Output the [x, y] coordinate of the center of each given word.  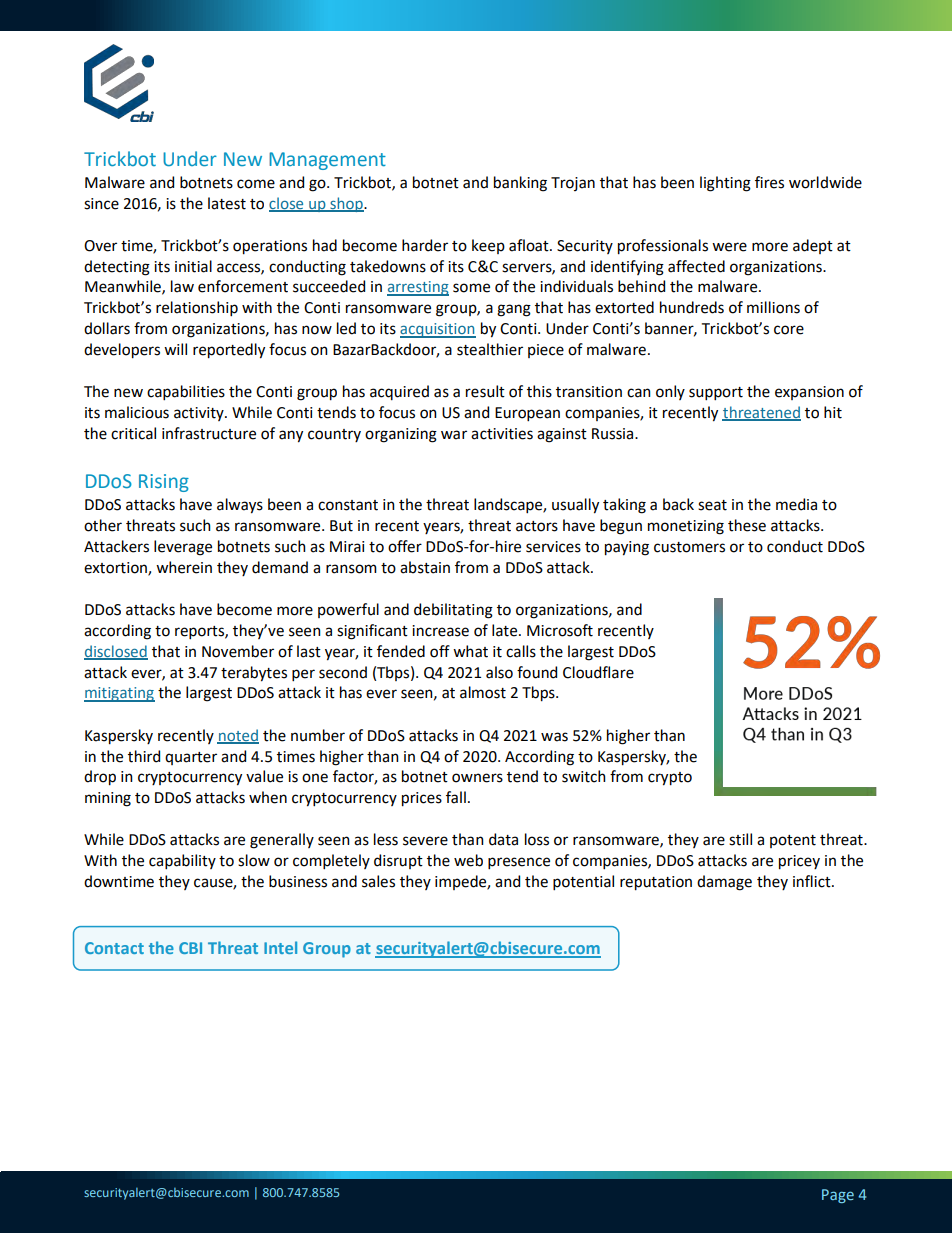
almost [483, 692]
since [101, 204]
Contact [114, 948]
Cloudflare [598, 672]
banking [520, 184]
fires [769, 182]
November [238, 651]
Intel [280, 947]
